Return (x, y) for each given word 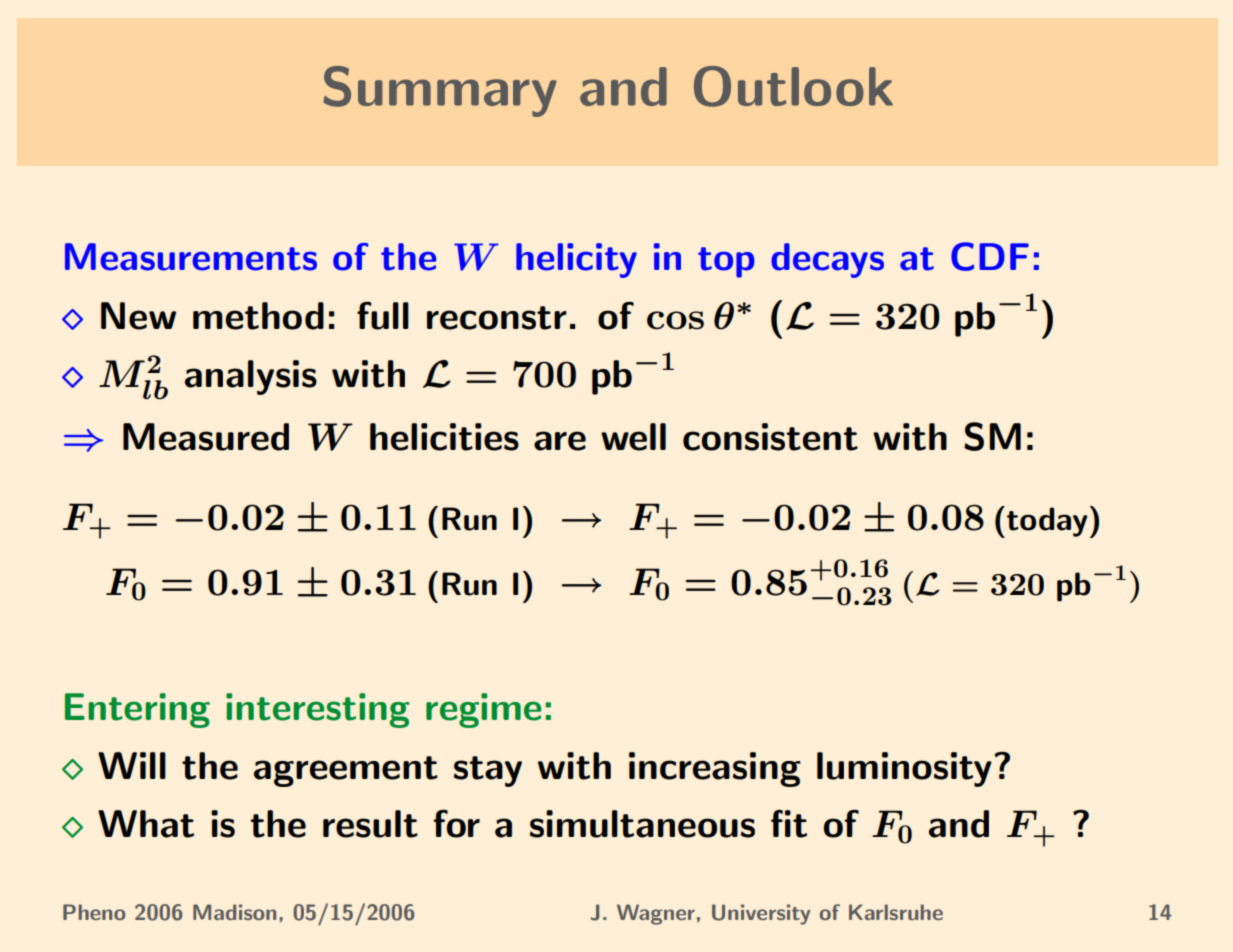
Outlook (793, 86)
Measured (206, 437)
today (1047, 522)
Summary (440, 91)
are (560, 441)
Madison (234, 912)
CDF (990, 256)
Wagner (656, 914)
